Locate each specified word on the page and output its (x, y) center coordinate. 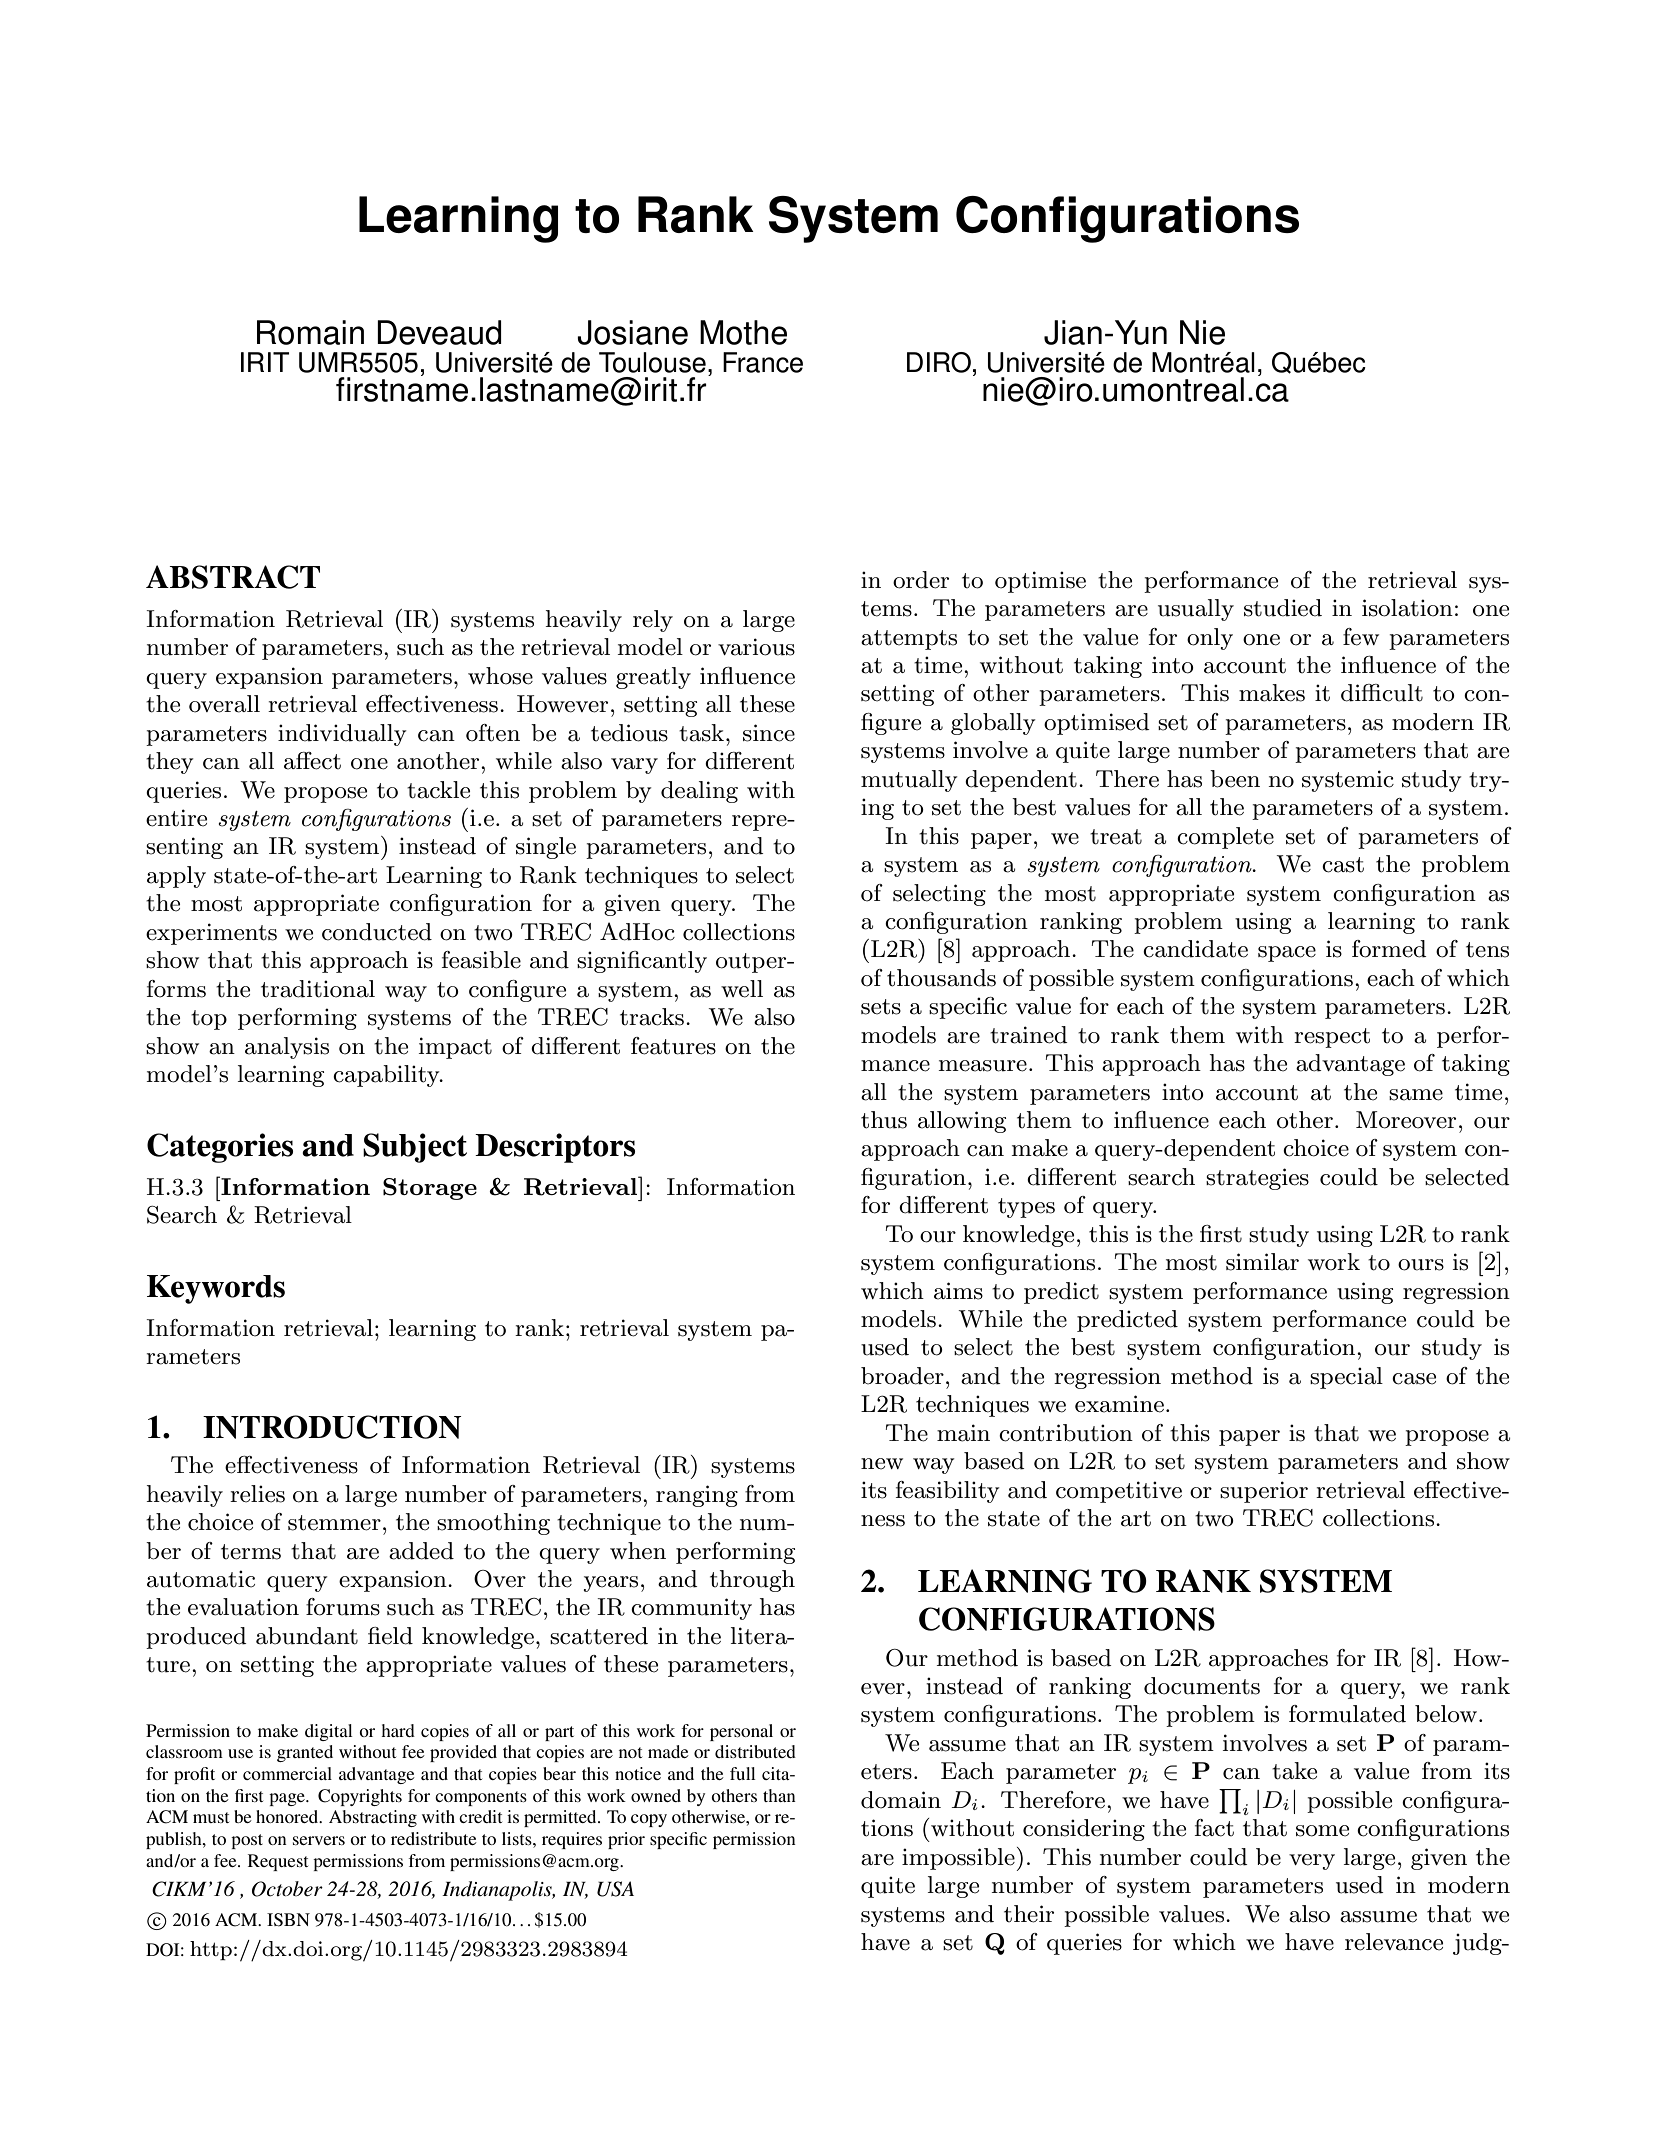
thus (884, 1120)
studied (1283, 608)
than (779, 1795)
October (287, 1889)
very (1312, 1862)
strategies (1257, 1179)
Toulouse (652, 362)
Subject (415, 1148)
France (763, 362)
